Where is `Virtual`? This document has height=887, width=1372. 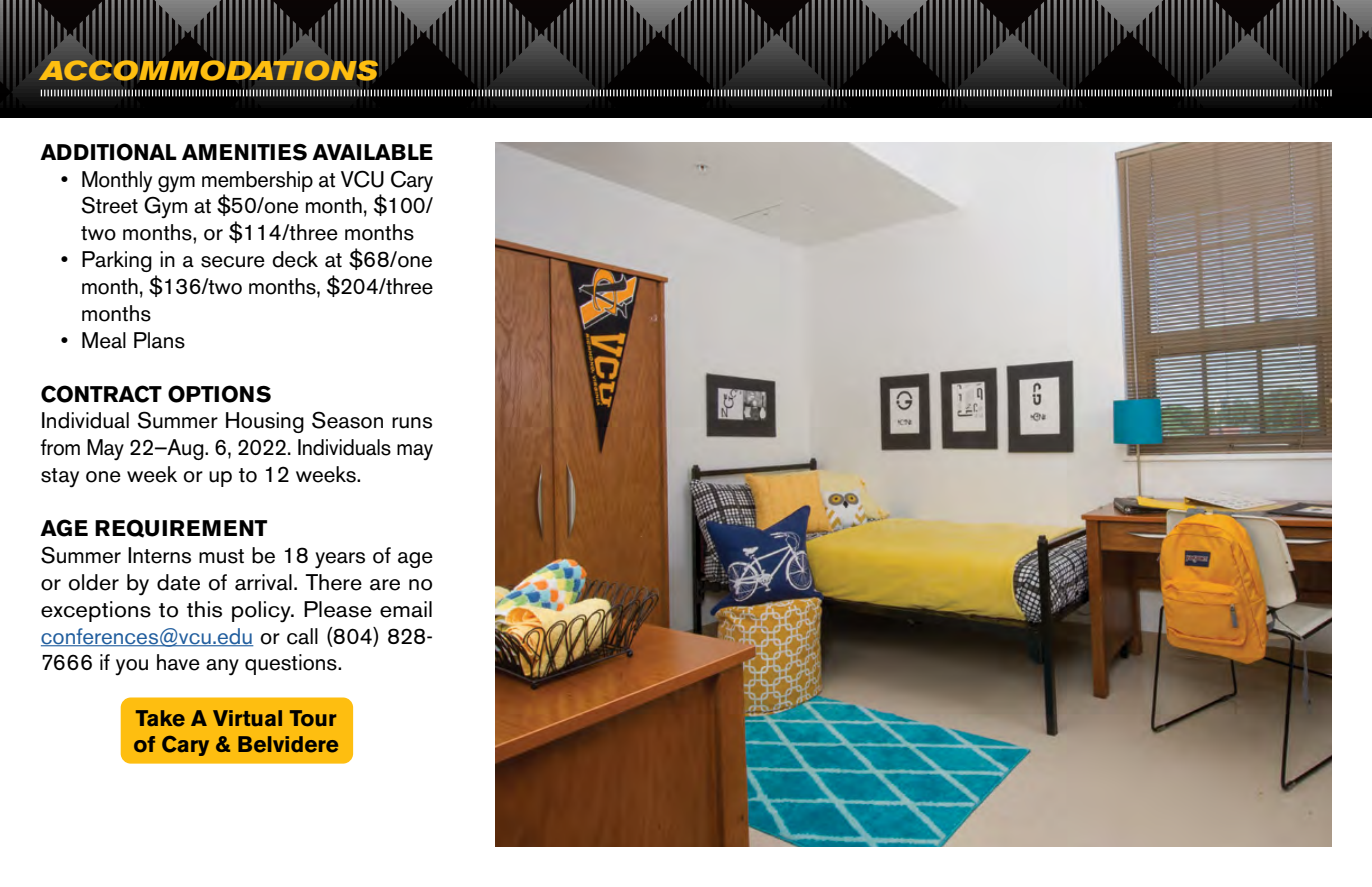 Virtual is located at coordinates (247, 718).
